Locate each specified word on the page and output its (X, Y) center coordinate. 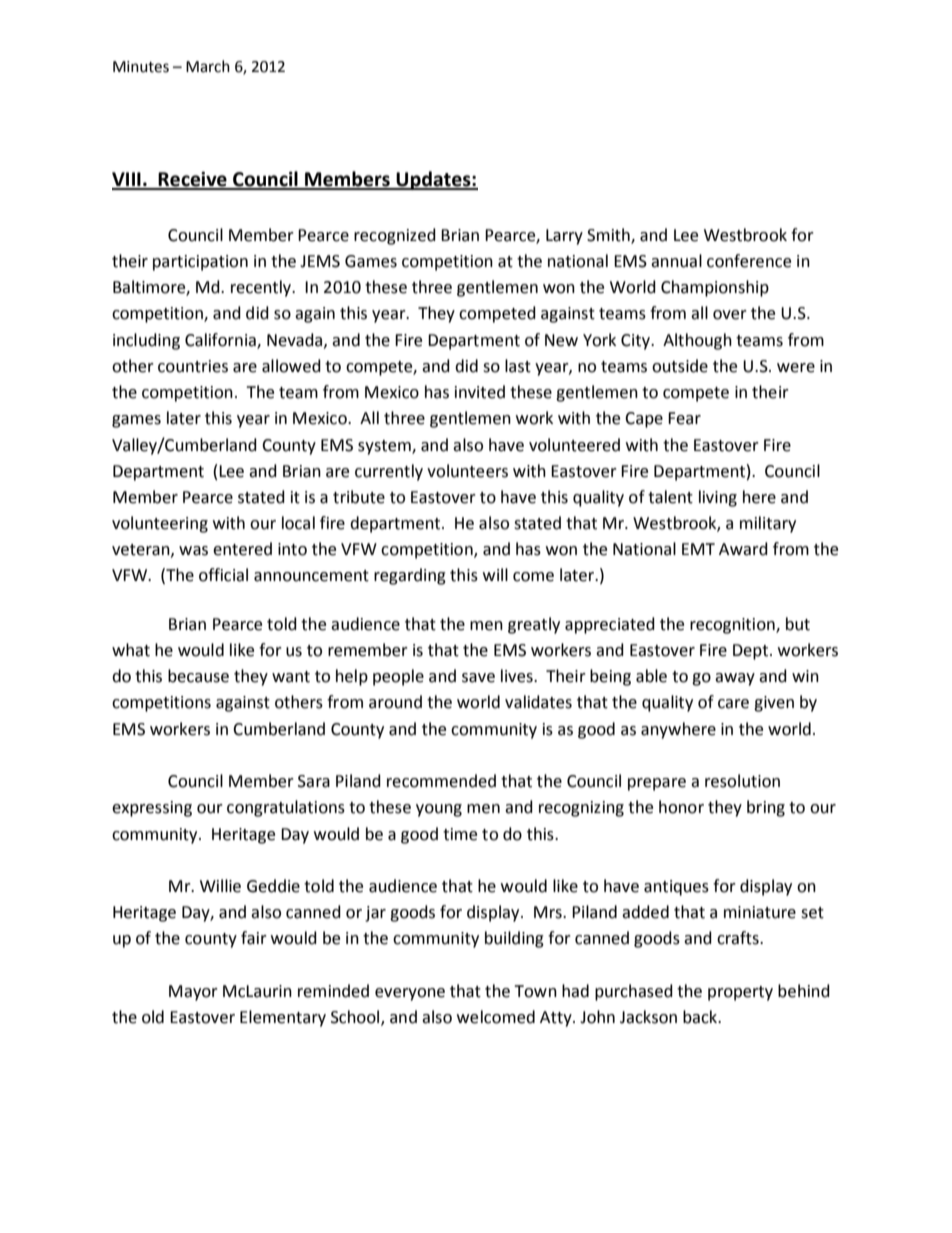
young (439, 810)
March (208, 66)
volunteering (160, 524)
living (718, 498)
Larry (564, 237)
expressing (152, 809)
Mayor (193, 993)
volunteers (467, 471)
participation (200, 263)
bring (766, 808)
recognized (395, 236)
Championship (715, 288)
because (198, 676)
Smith (609, 235)
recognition (733, 626)
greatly (534, 625)
